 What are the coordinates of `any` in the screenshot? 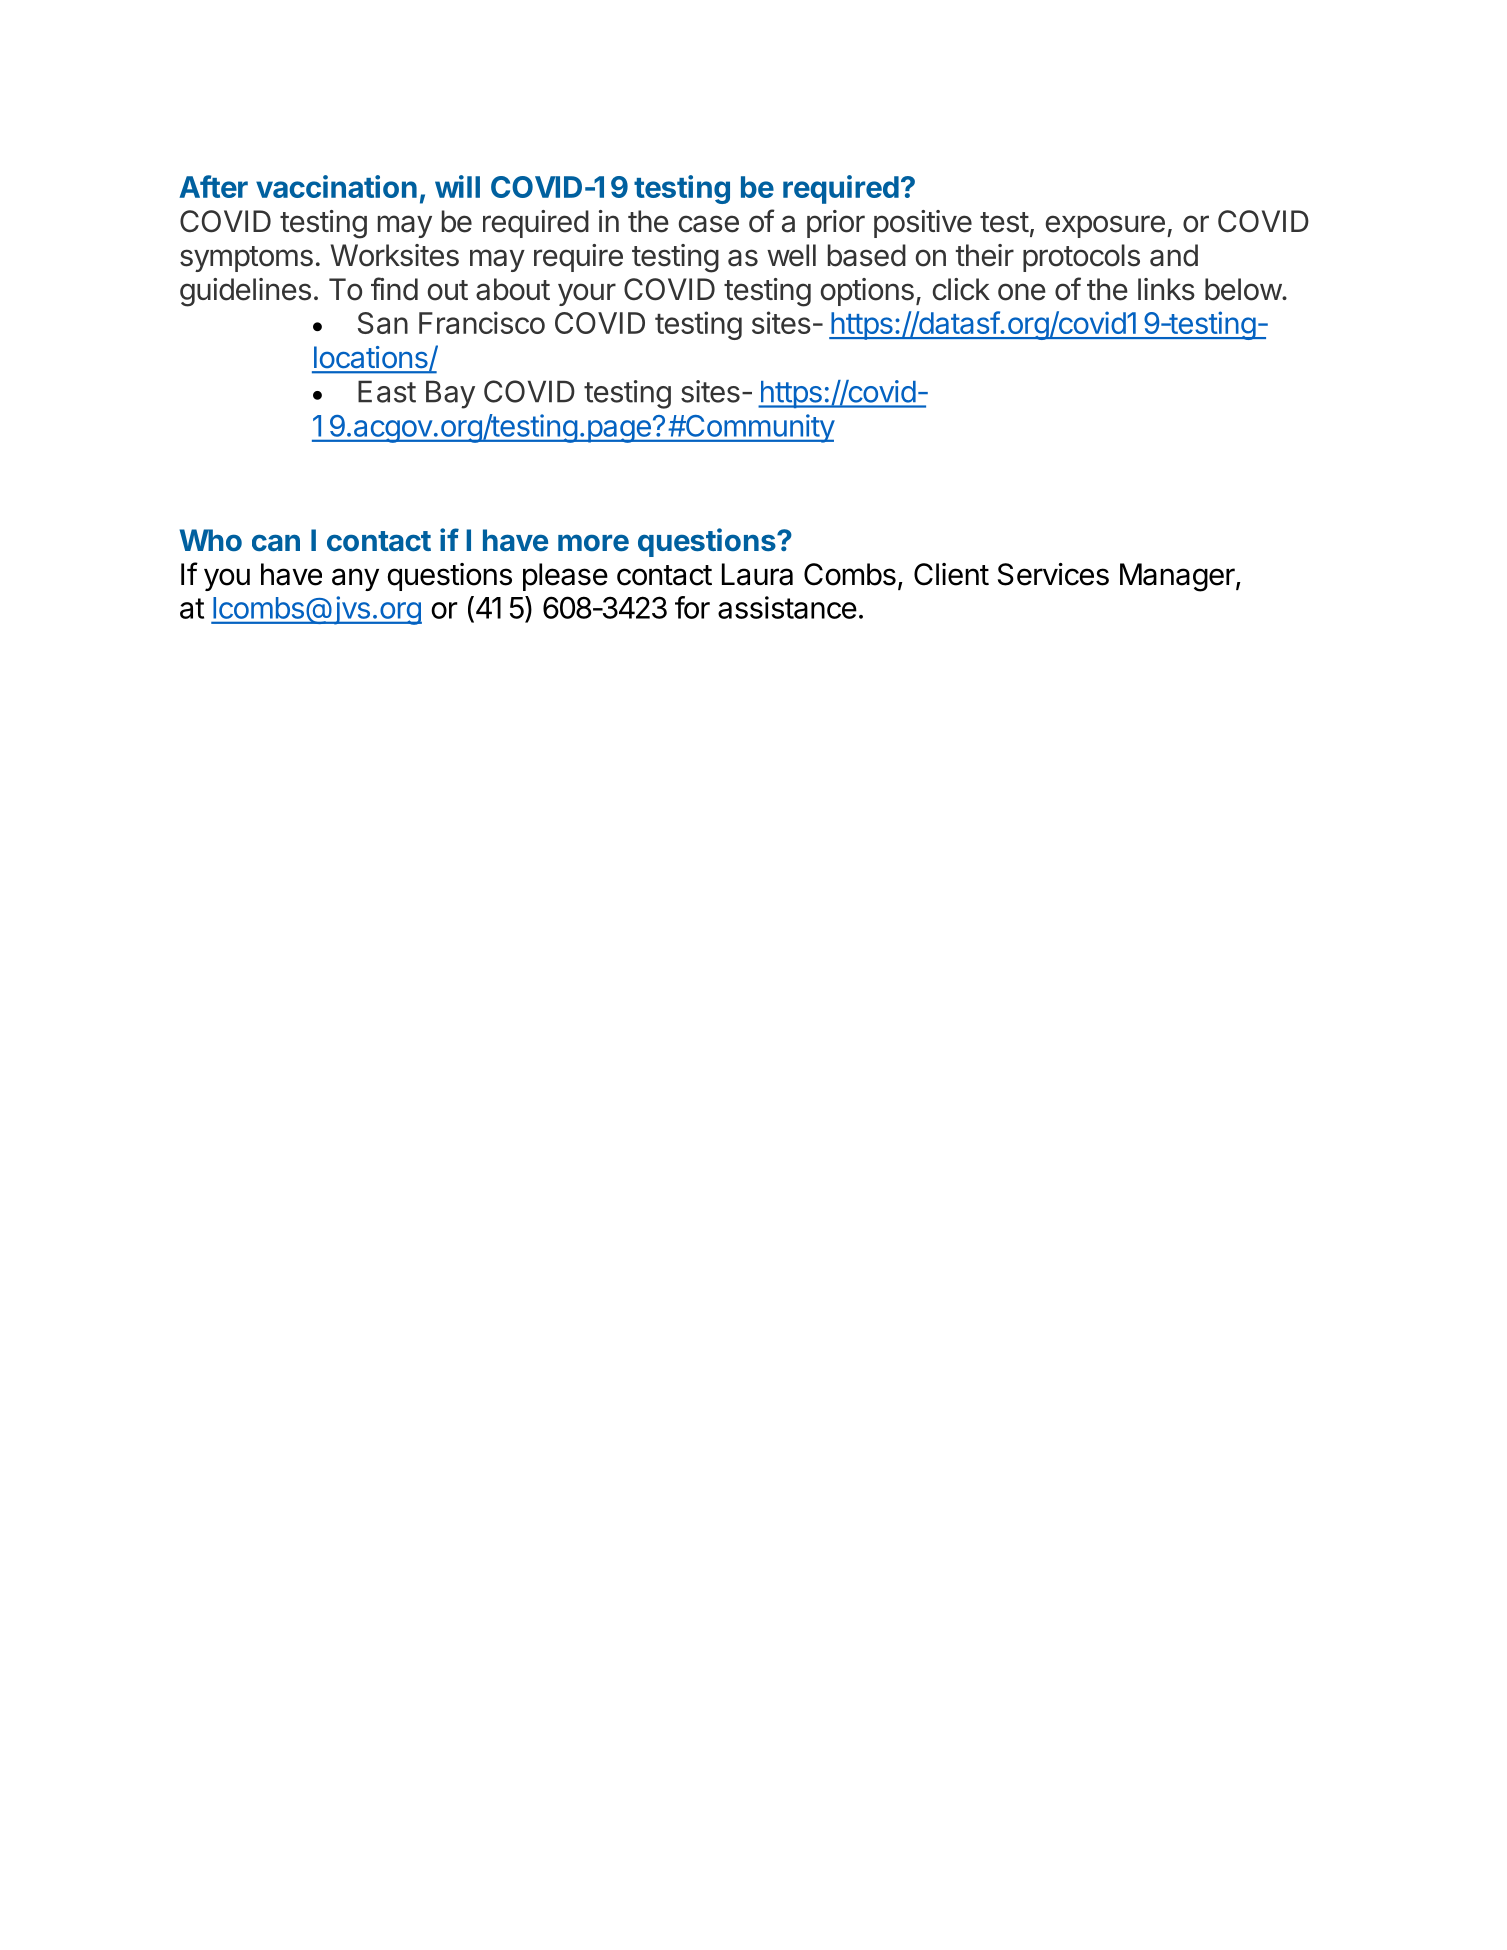 It's located at (355, 579).
